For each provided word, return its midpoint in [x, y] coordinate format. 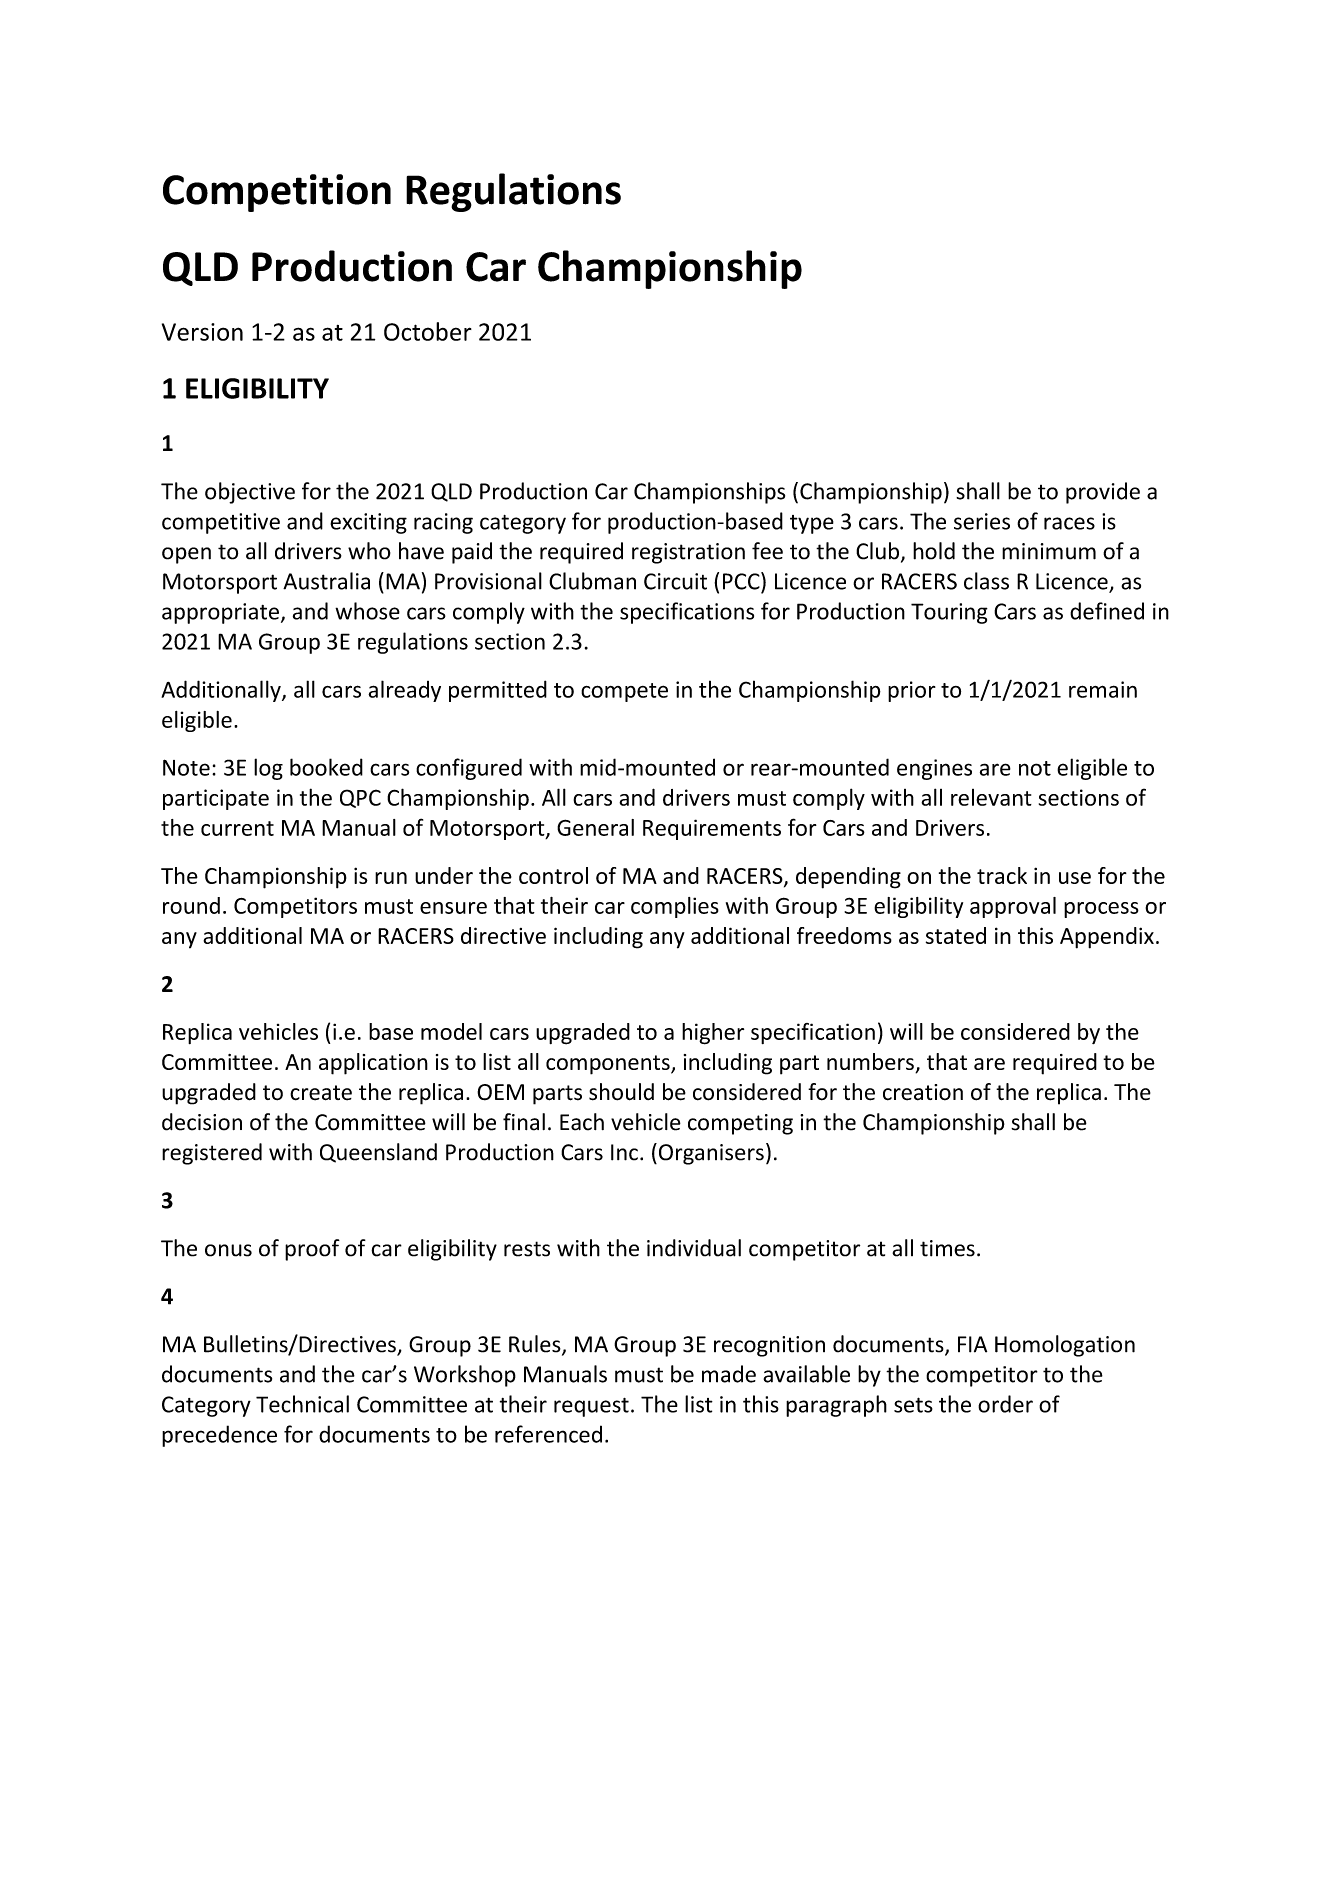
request [591, 1407]
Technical [302, 1404]
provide [1103, 493]
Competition [277, 193]
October [428, 331]
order [1005, 1404]
